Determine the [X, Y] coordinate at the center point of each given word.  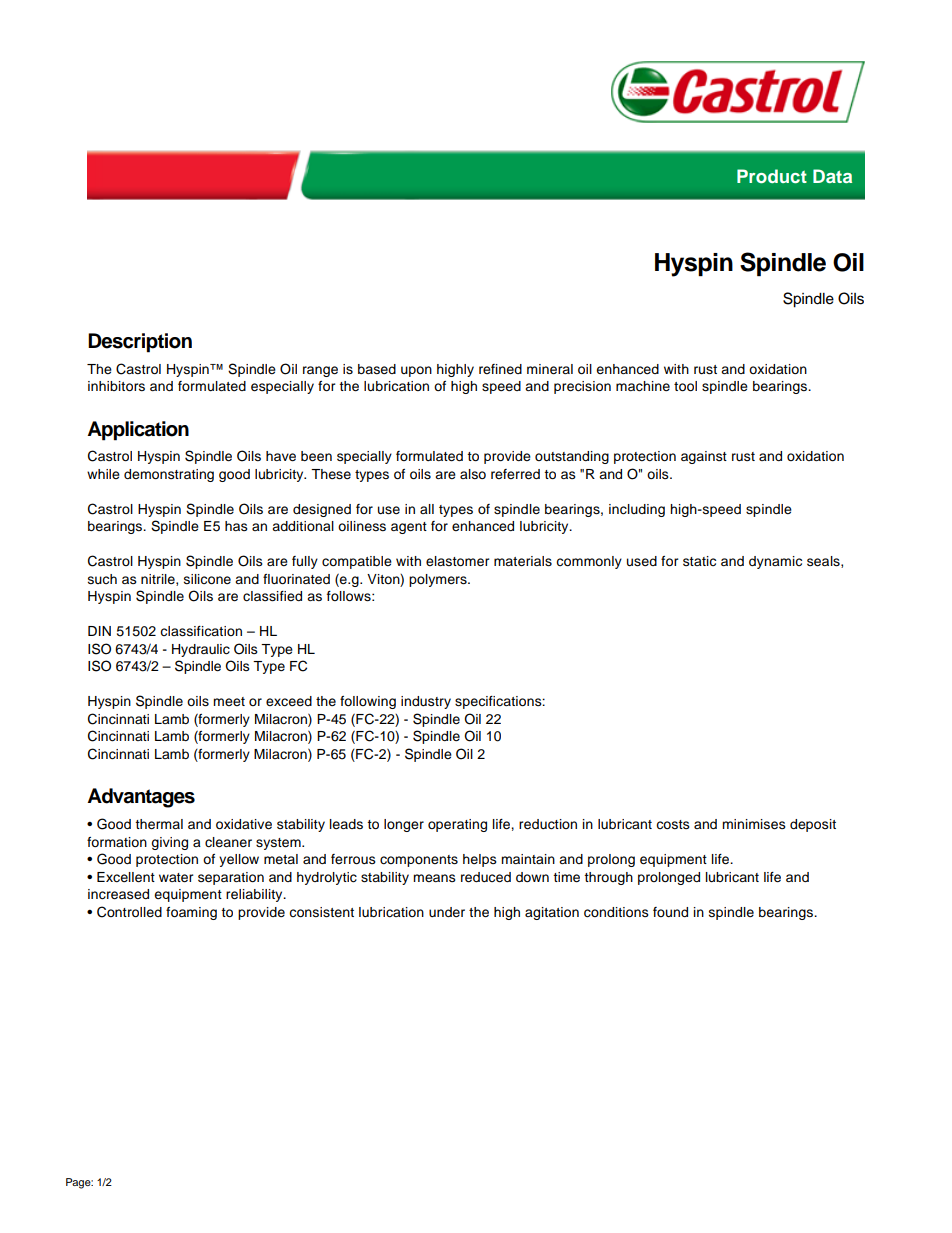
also [473, 474]
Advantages [141, 798]
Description [140, 343]
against [704, 457]
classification [201, 631]
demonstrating [169, 475]
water [176, 878]
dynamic [775, 562]
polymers [439, 580]
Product [772, 176]
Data [832, 176]
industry [426, 702]
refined [500, 369]
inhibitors [116, 386]
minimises [754, 824]
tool [685, 386]
